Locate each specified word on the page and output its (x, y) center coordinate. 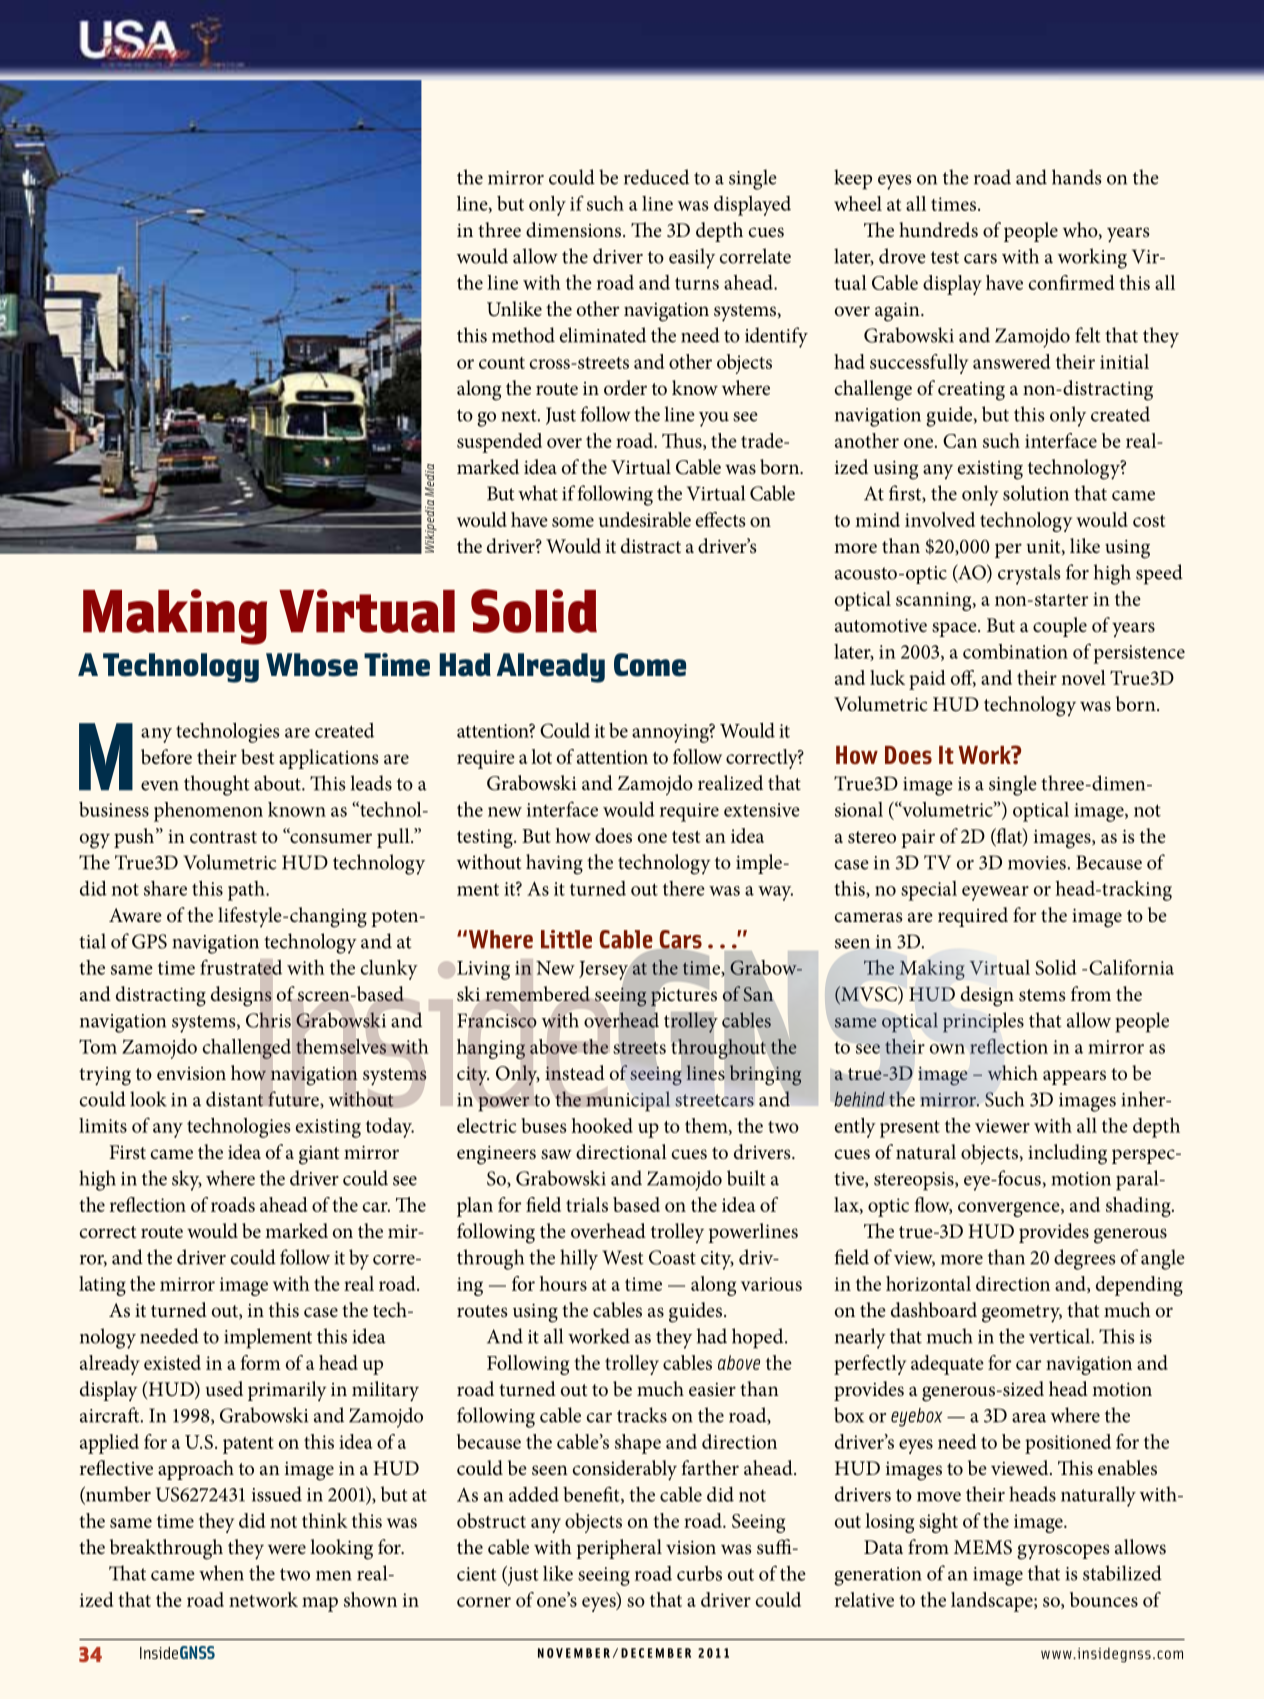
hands (1077, 177)
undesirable (645, 519)
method (523, 335)
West (623, 1257)
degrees (1085, 1259)
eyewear (995, 893)
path (247, 891)
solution (1036, 493)
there (684, 888)
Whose (312, 665)
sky (187, 1180)
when (221, 1573)
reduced (656, 177)
